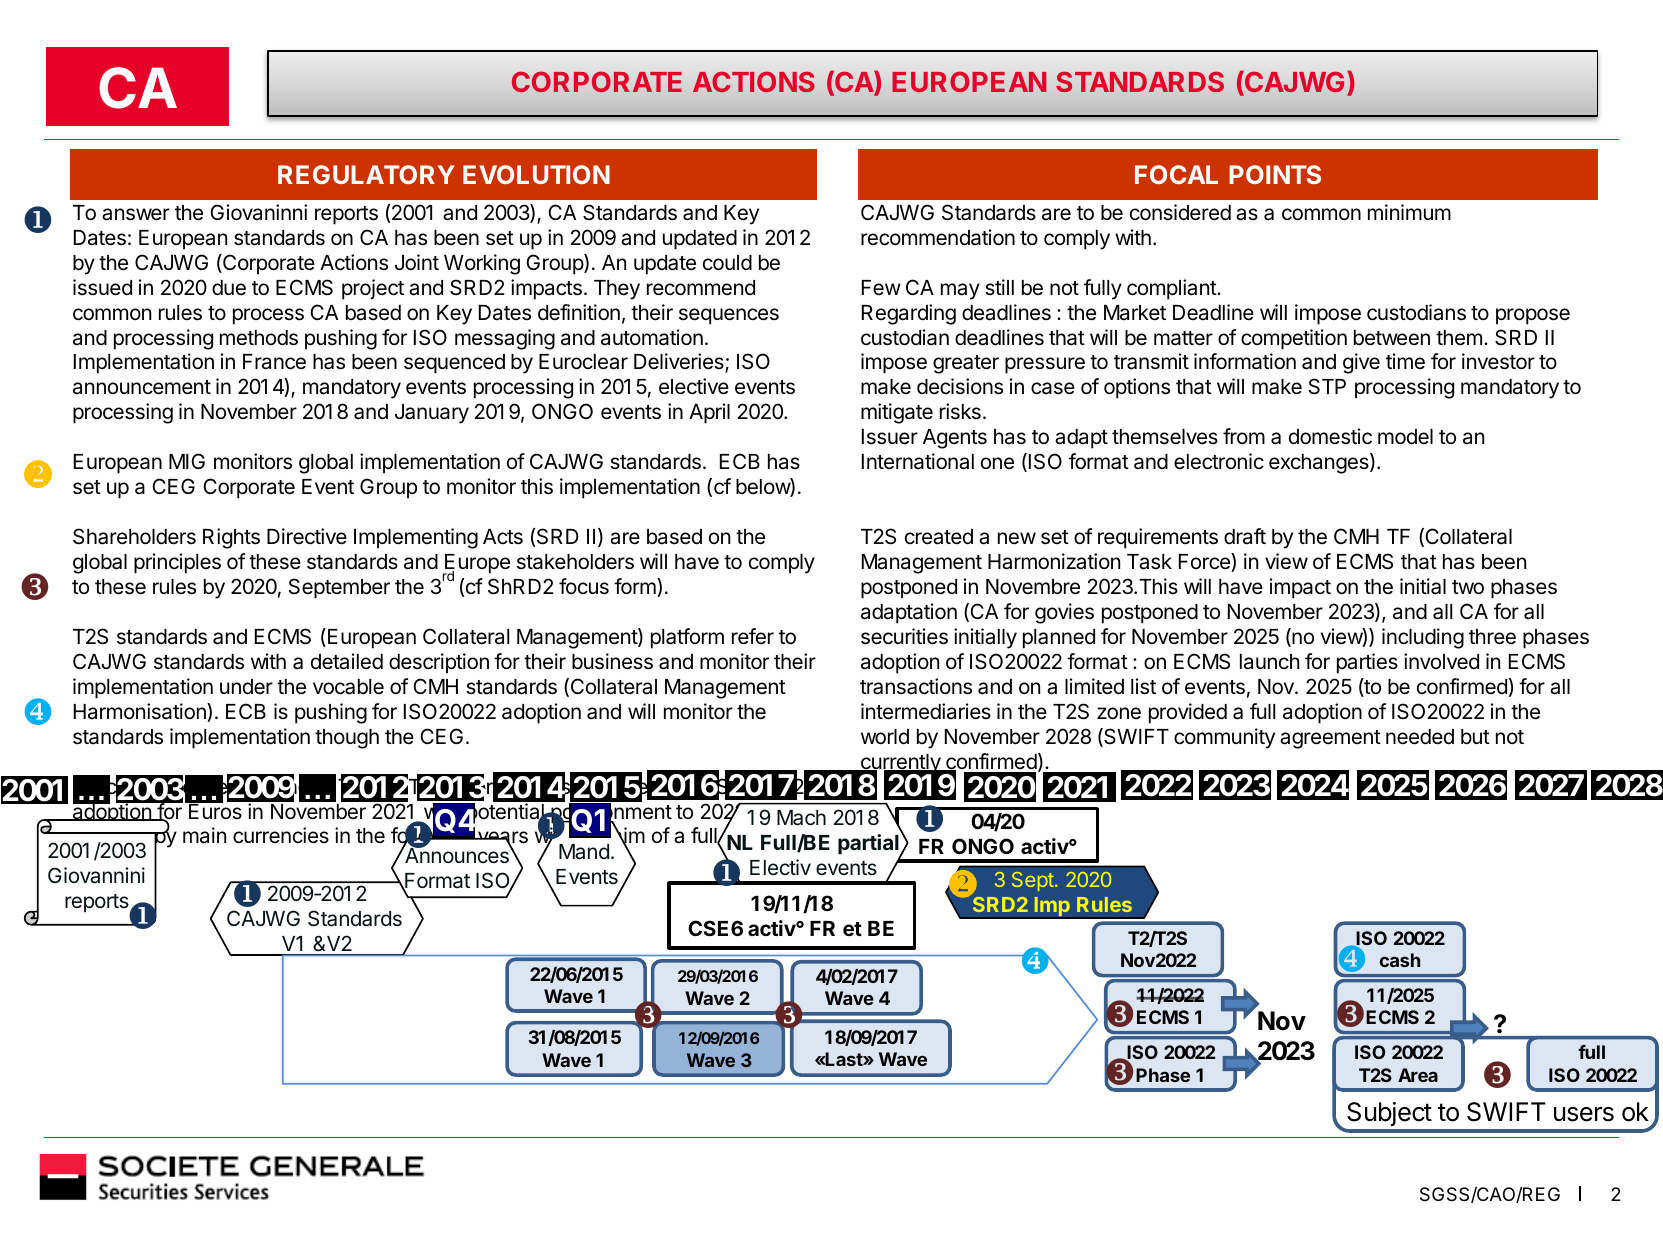 This page has width=1663, height=1247. What do you see at coordinates (885, 737) in the page?
I see `world` at bounding box center [885, 737].
